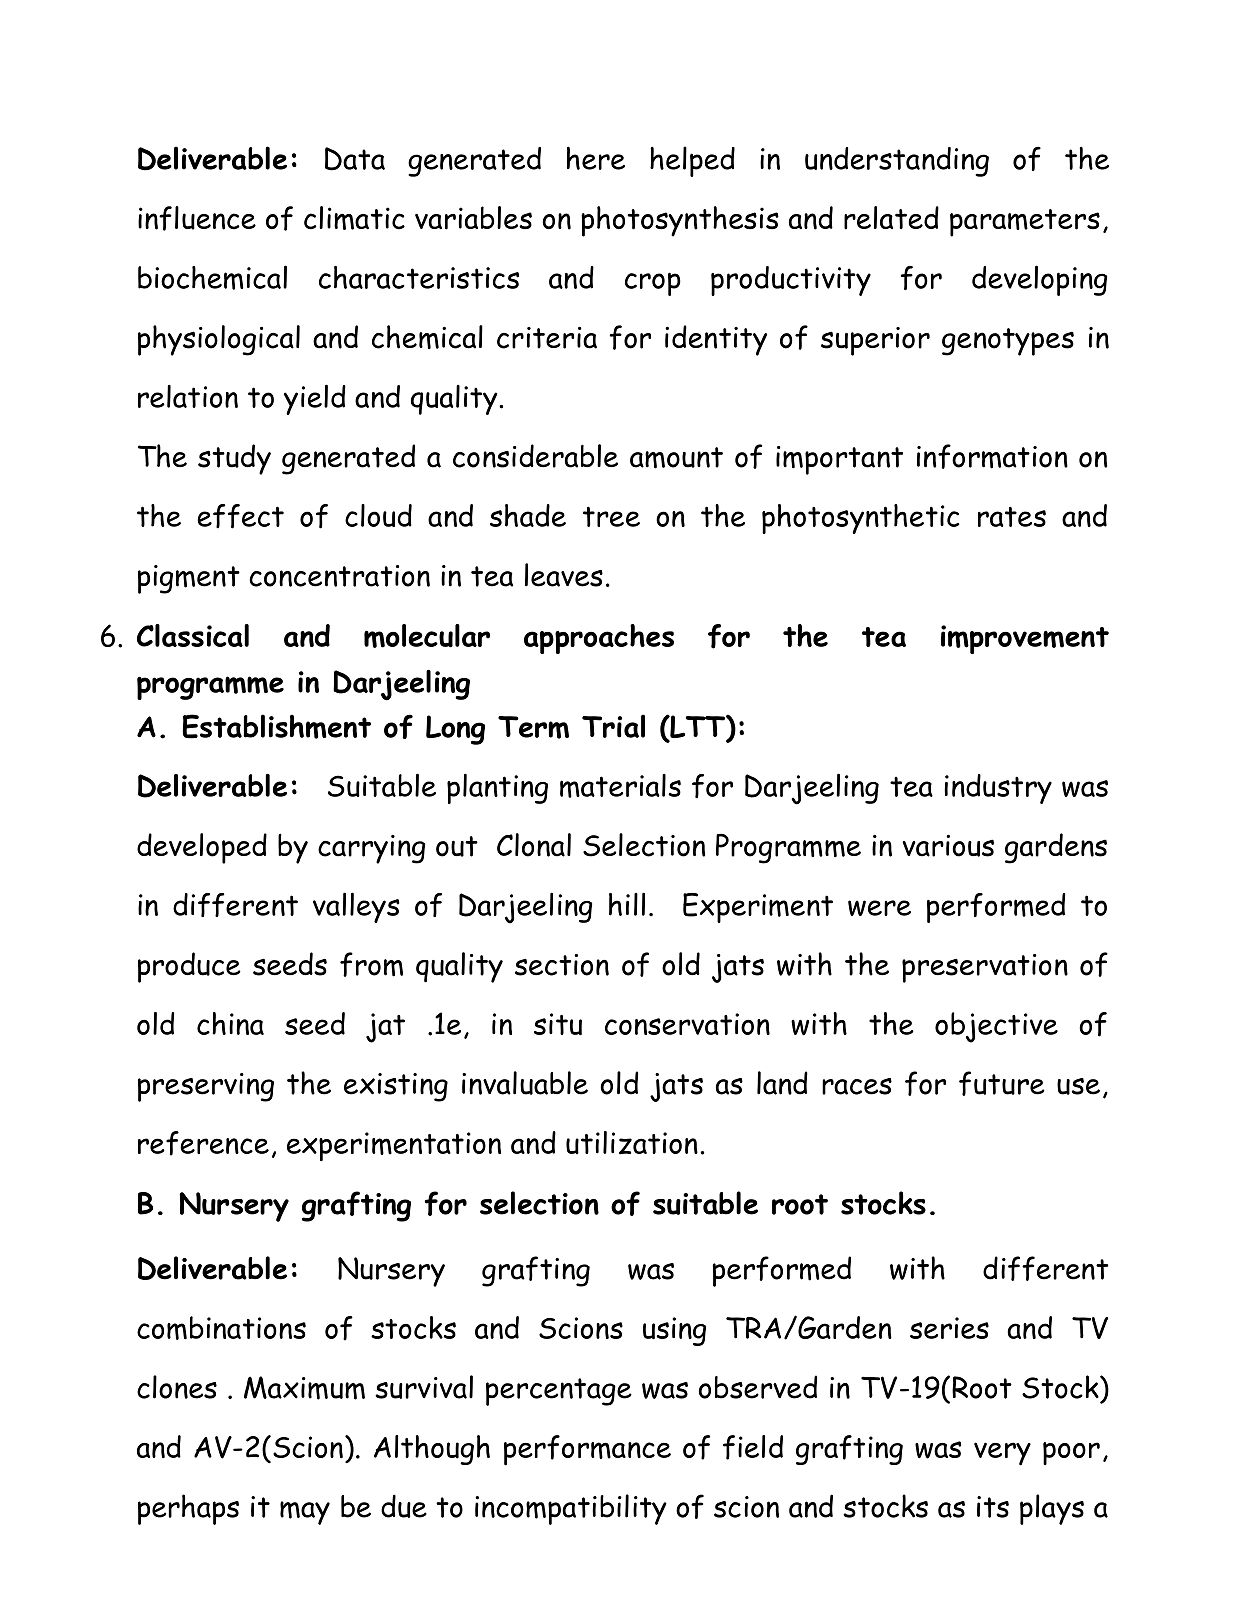  What do you see at coordinates (354, 218) in the screenshot?
I see `climatic` at bounding box center [354, 218].
